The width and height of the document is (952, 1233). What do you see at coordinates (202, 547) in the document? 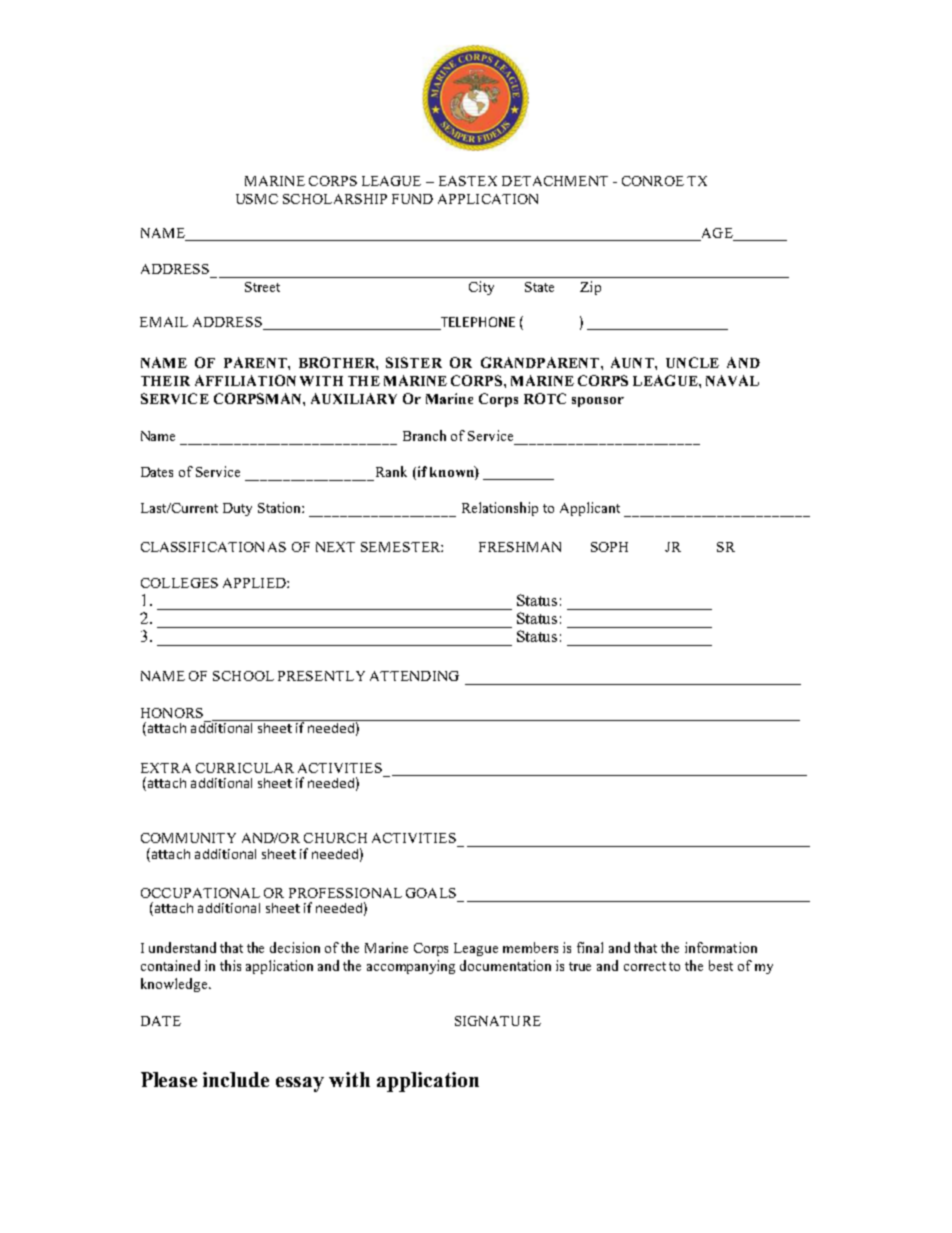
I see `CLASSIFICATION` at bounding box center [202, 547].
